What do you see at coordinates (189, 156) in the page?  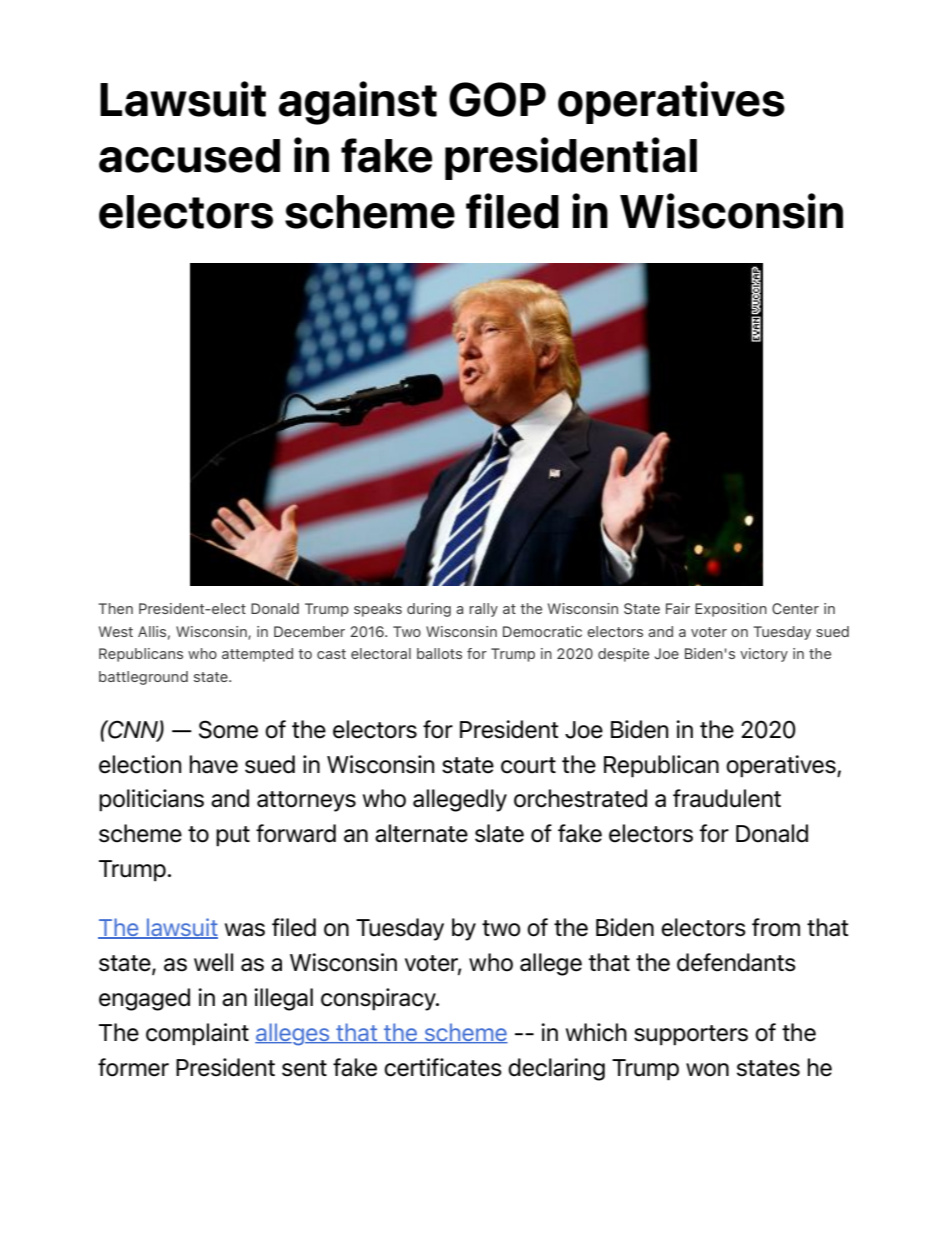 I see `accused` at bounding box center [189, 156].
